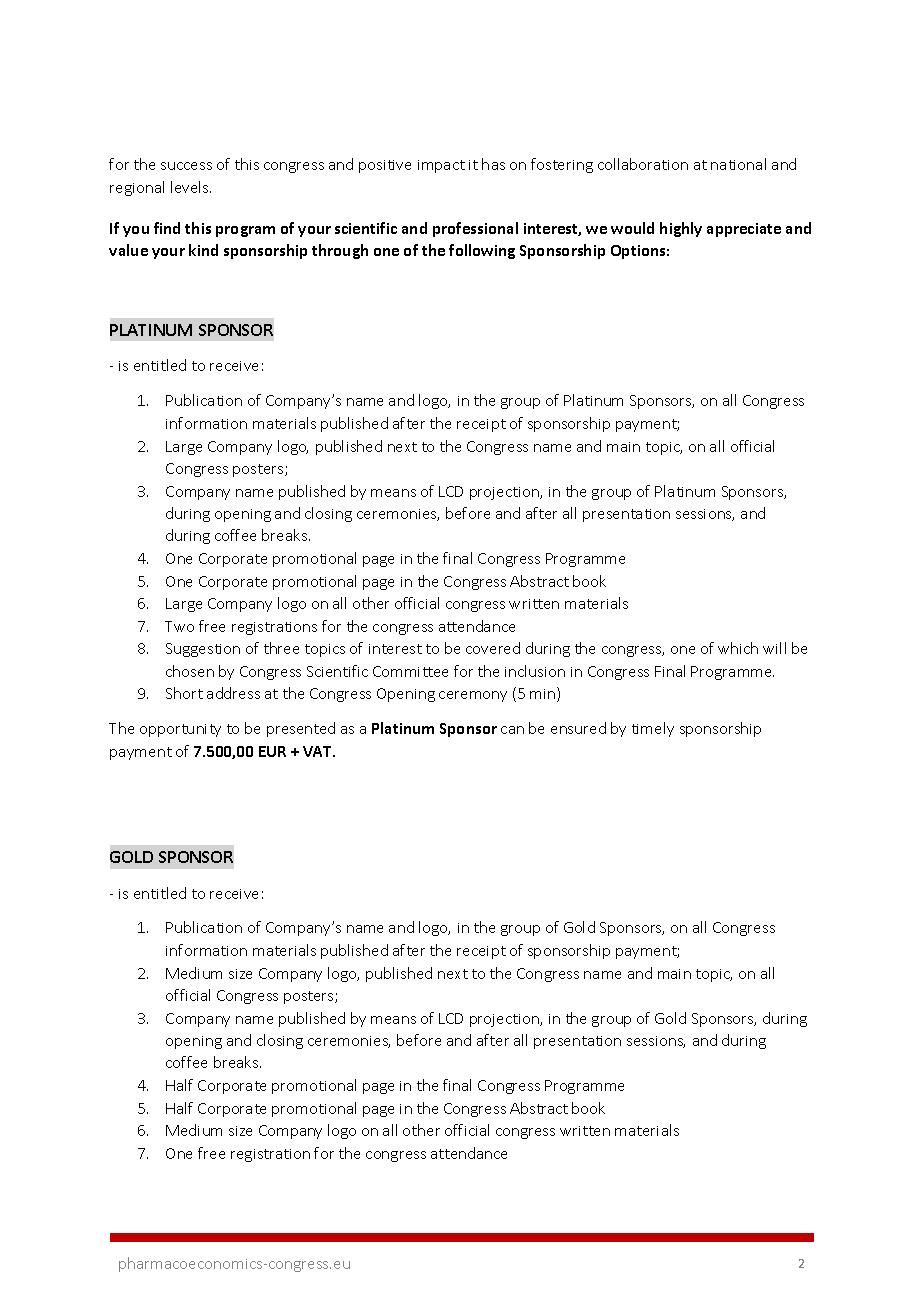 The width and height of the image is (924, 1308). What do you see at coordinates (653, 729) in the image?
I see `timely` at bounding box center [653, 729].
